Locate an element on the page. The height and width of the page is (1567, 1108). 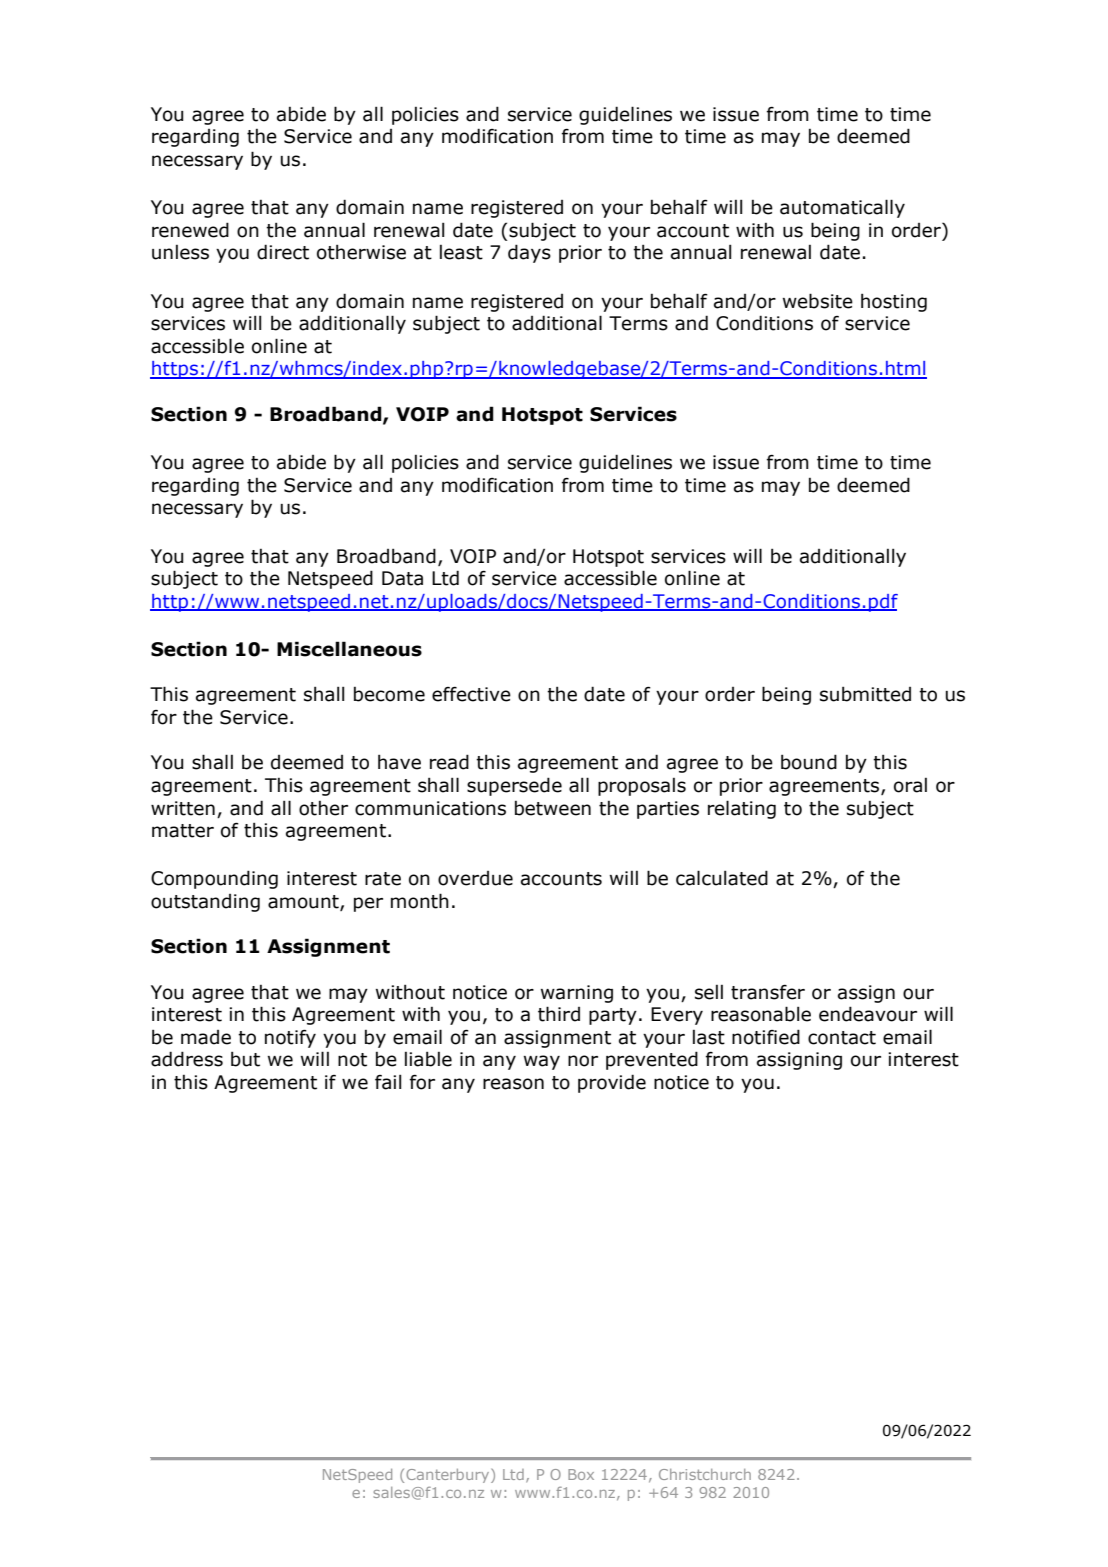
automatically is located at coordinates (842, 208).
